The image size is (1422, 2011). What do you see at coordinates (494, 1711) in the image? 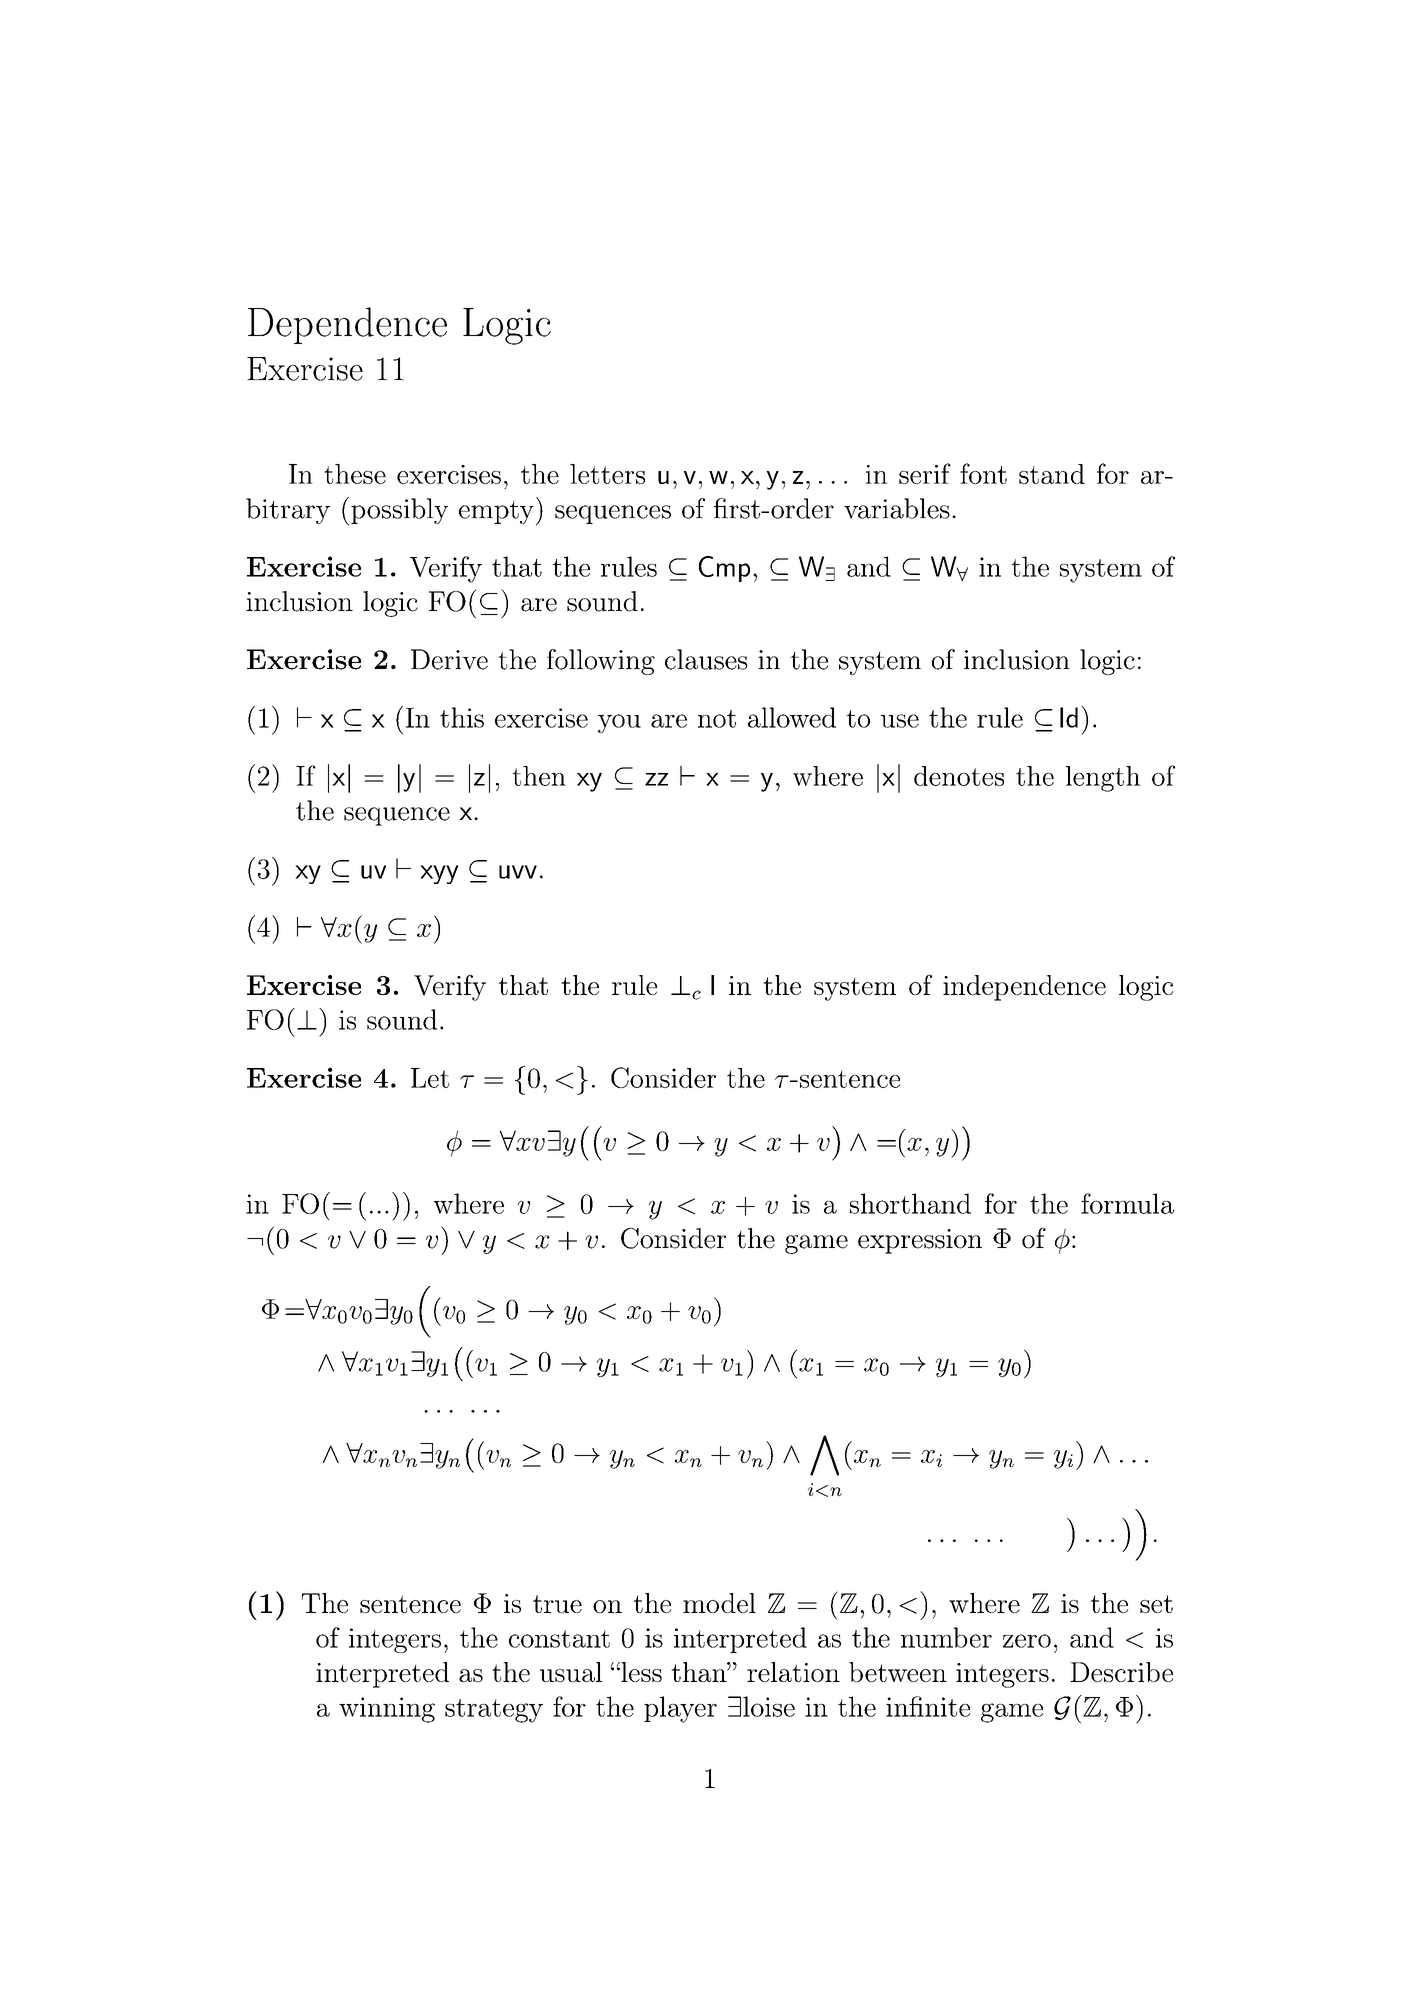
I see `strategy` at bounding box center [494, 1711].
